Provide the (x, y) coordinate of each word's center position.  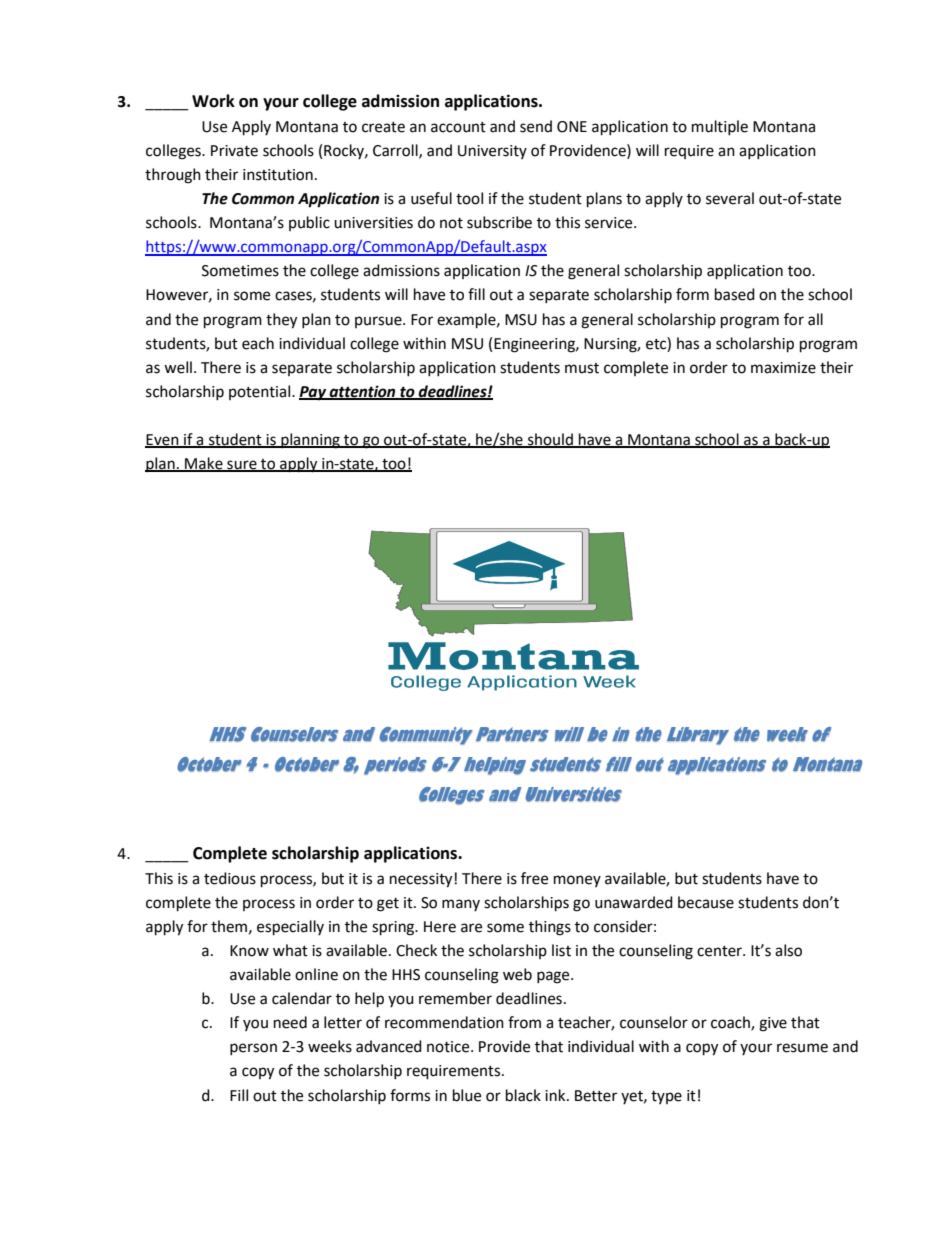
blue (467, 1095)
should (550, 440)
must (582, 368)
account (458, 127)
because (706, 902)
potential (261, 392)
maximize (783, 368)
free (534, 878)
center (720, 951)
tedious (230, 878)
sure (242, 465)
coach (731, 1023)
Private (234, 151)
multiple (720, 127)
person (253, 1049)
